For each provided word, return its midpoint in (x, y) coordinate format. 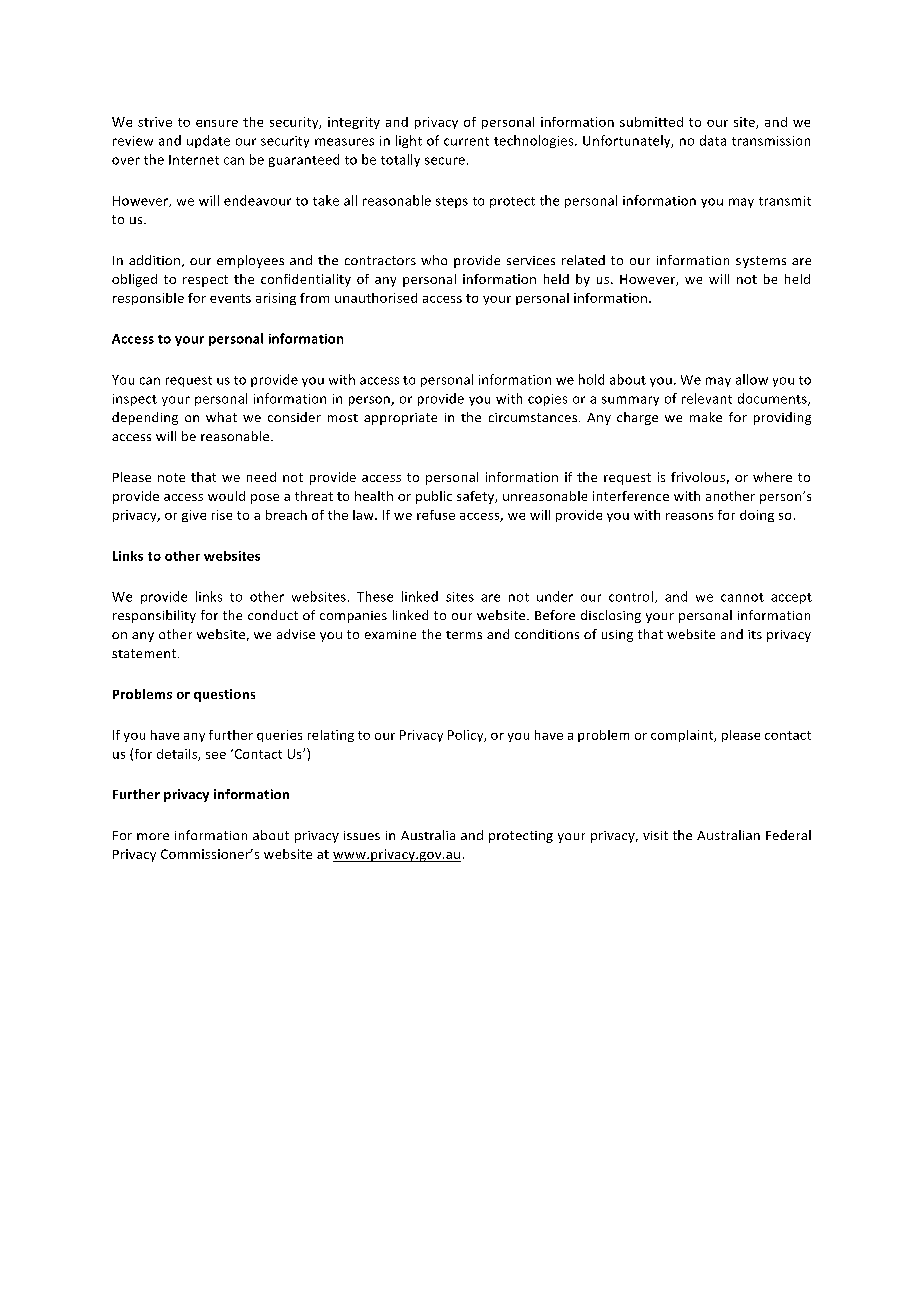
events (230, 298)
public (434, 497)
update (208, 141)
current (466, 141)
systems (761, 262)
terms (464, 635)
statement (145, 653)
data (713, 140)
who (434, 260)
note (171, 477)
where (772, 477)
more (153, 836)
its (755, 634)
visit (655, 835)
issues (362, 835)
